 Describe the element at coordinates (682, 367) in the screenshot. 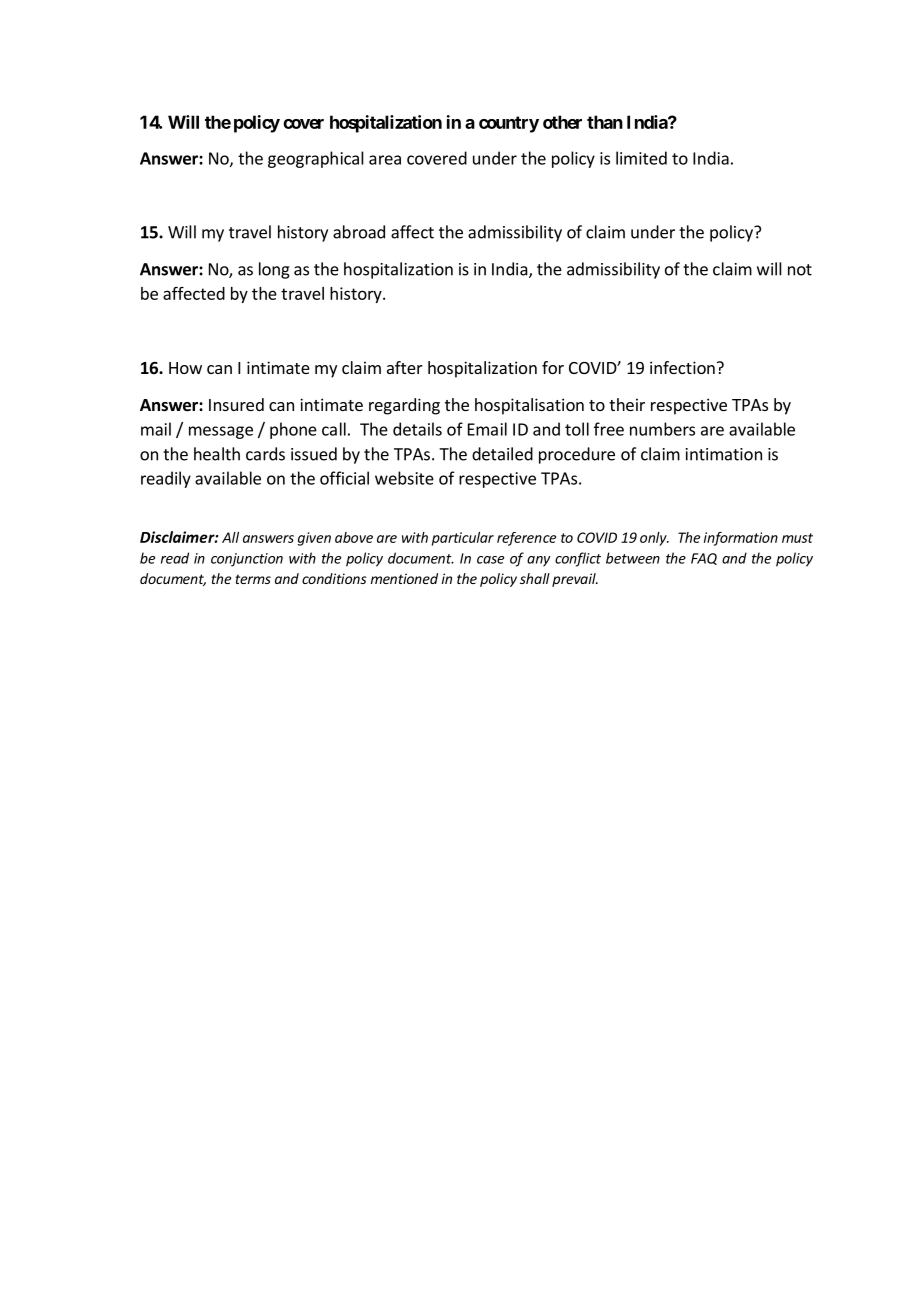

I see `infection` at that location.
